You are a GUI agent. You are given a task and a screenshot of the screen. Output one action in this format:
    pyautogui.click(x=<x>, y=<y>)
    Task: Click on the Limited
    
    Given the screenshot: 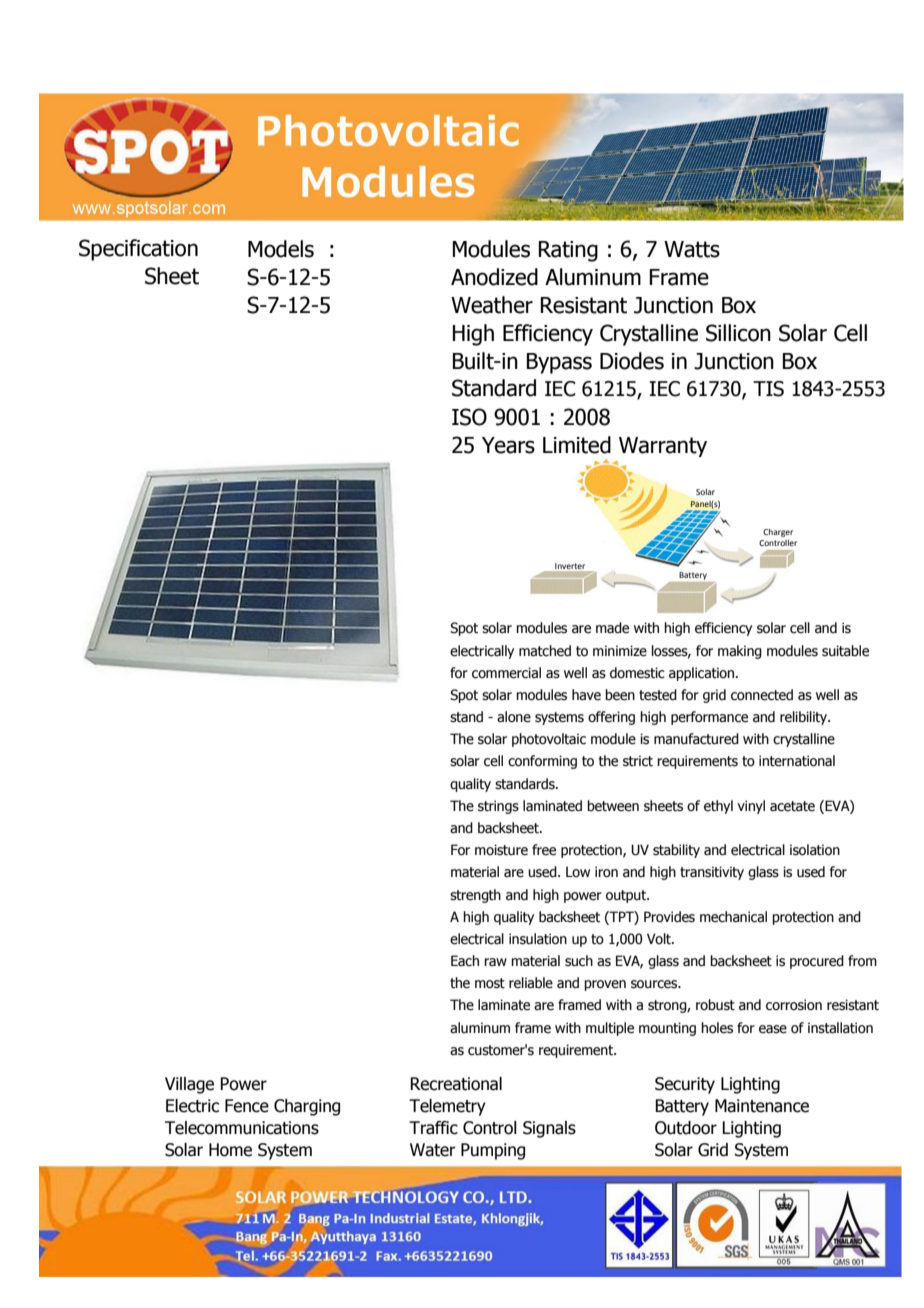 What is the action you would take?
    pyautogui.click(x=577, y=445)
